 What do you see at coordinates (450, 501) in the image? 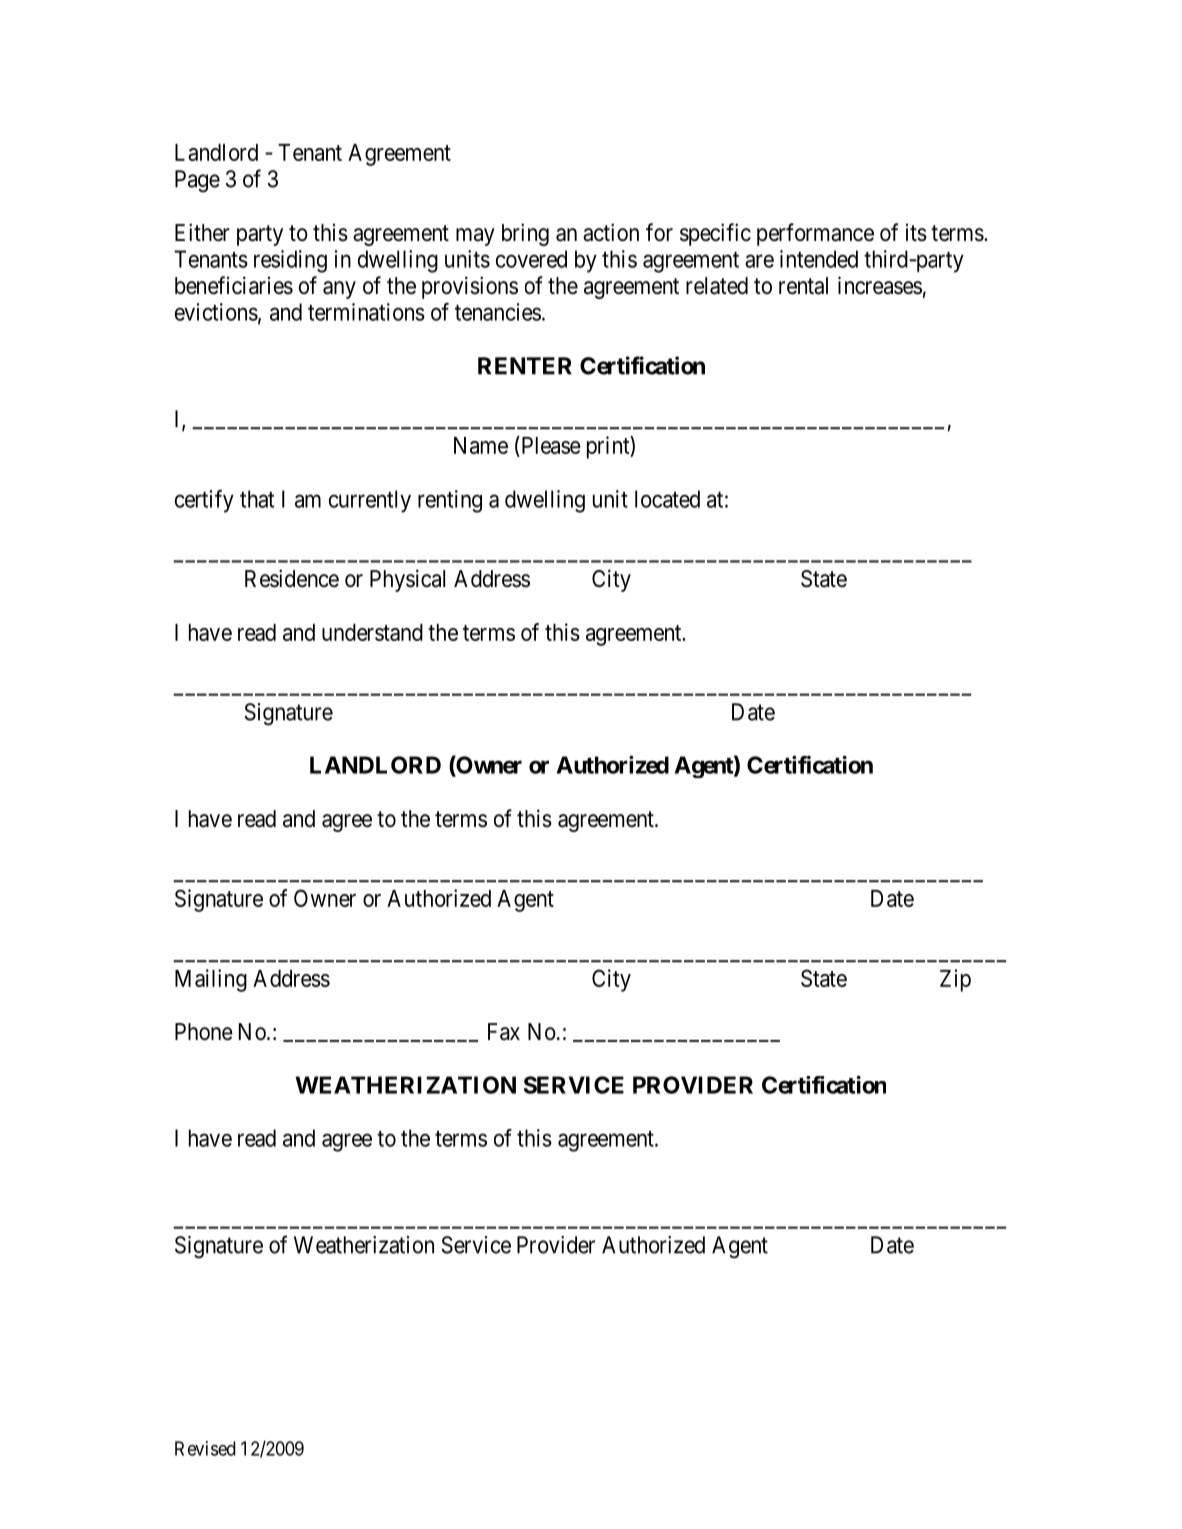
I see `renting` at bounding box center [450, 501].
